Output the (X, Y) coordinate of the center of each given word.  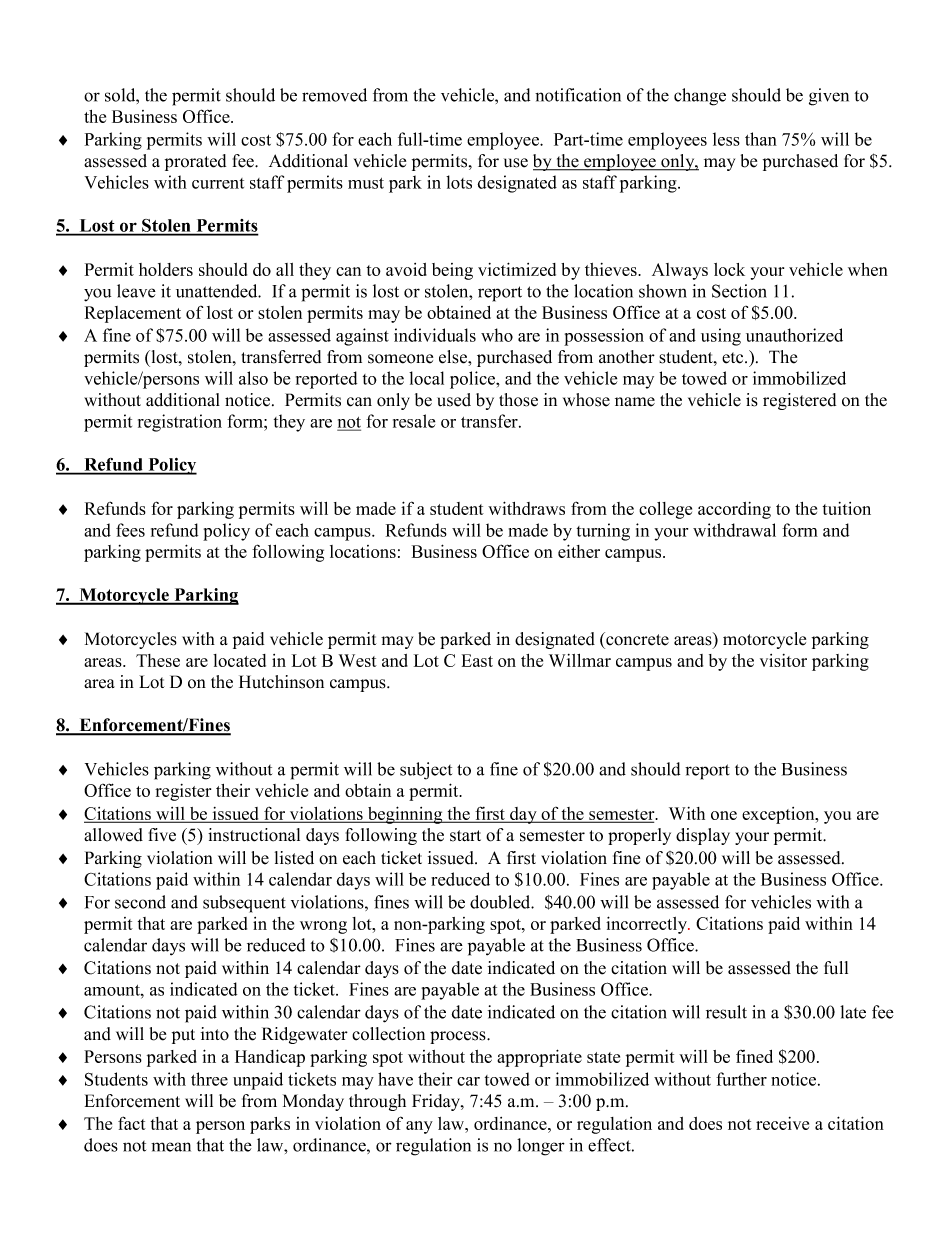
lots (459, 182)
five (162, 835)
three (209, 1079)
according (734, 510)
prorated (195, 162)
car (468, 1081)
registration (180, 423)
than (761, 139)
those (518, 400)
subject (426, 771)
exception (779, 815)
